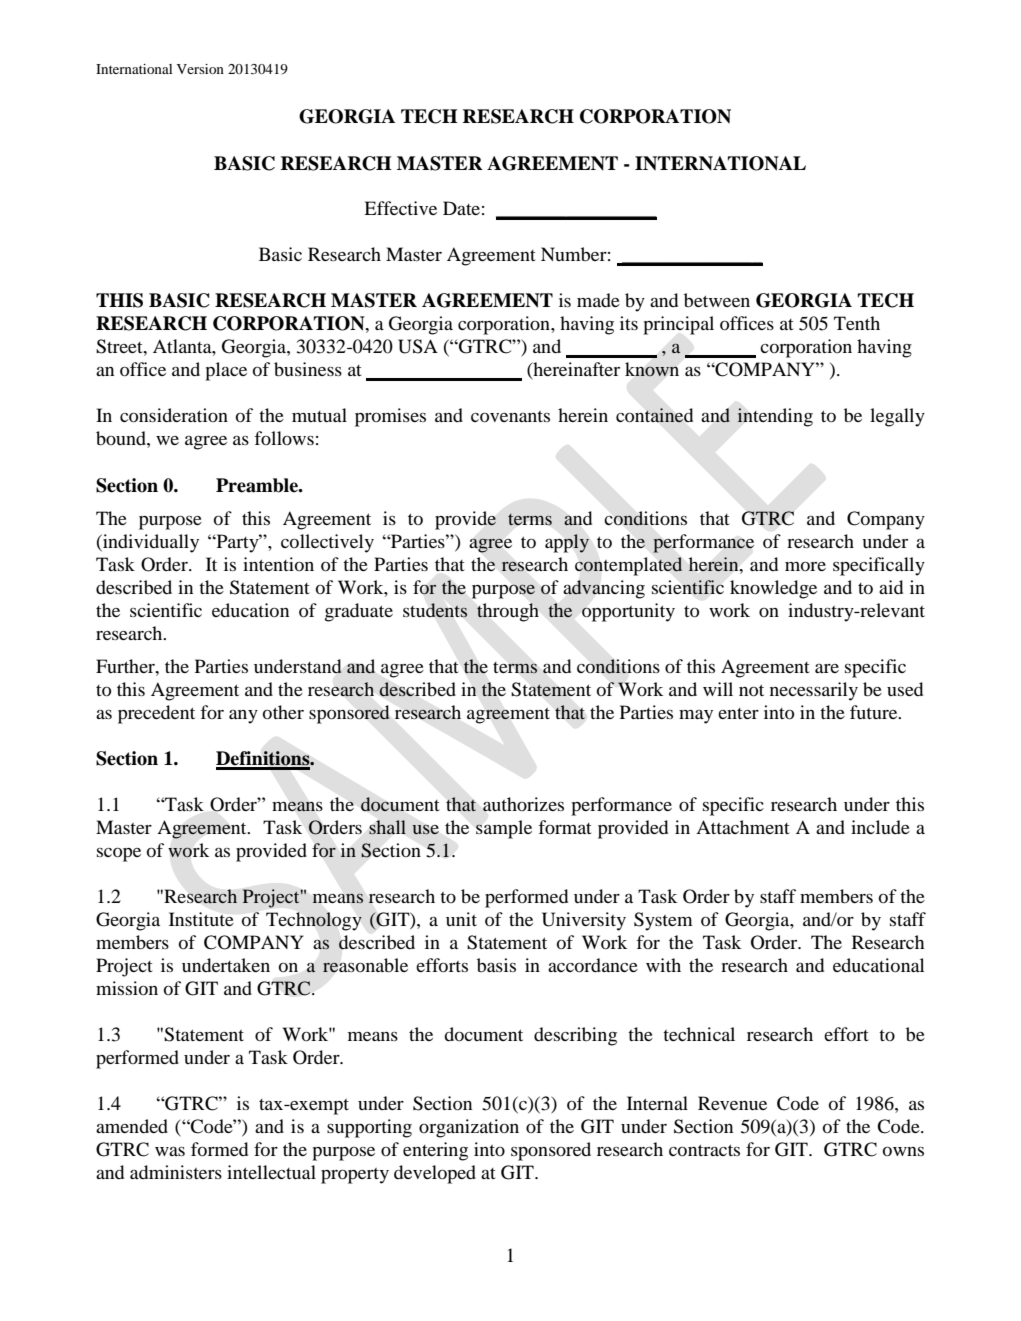 This image has width=1021, height=1321. Describe the element at coordinates (510, 416) in the image. I see `covenants` at that location.
